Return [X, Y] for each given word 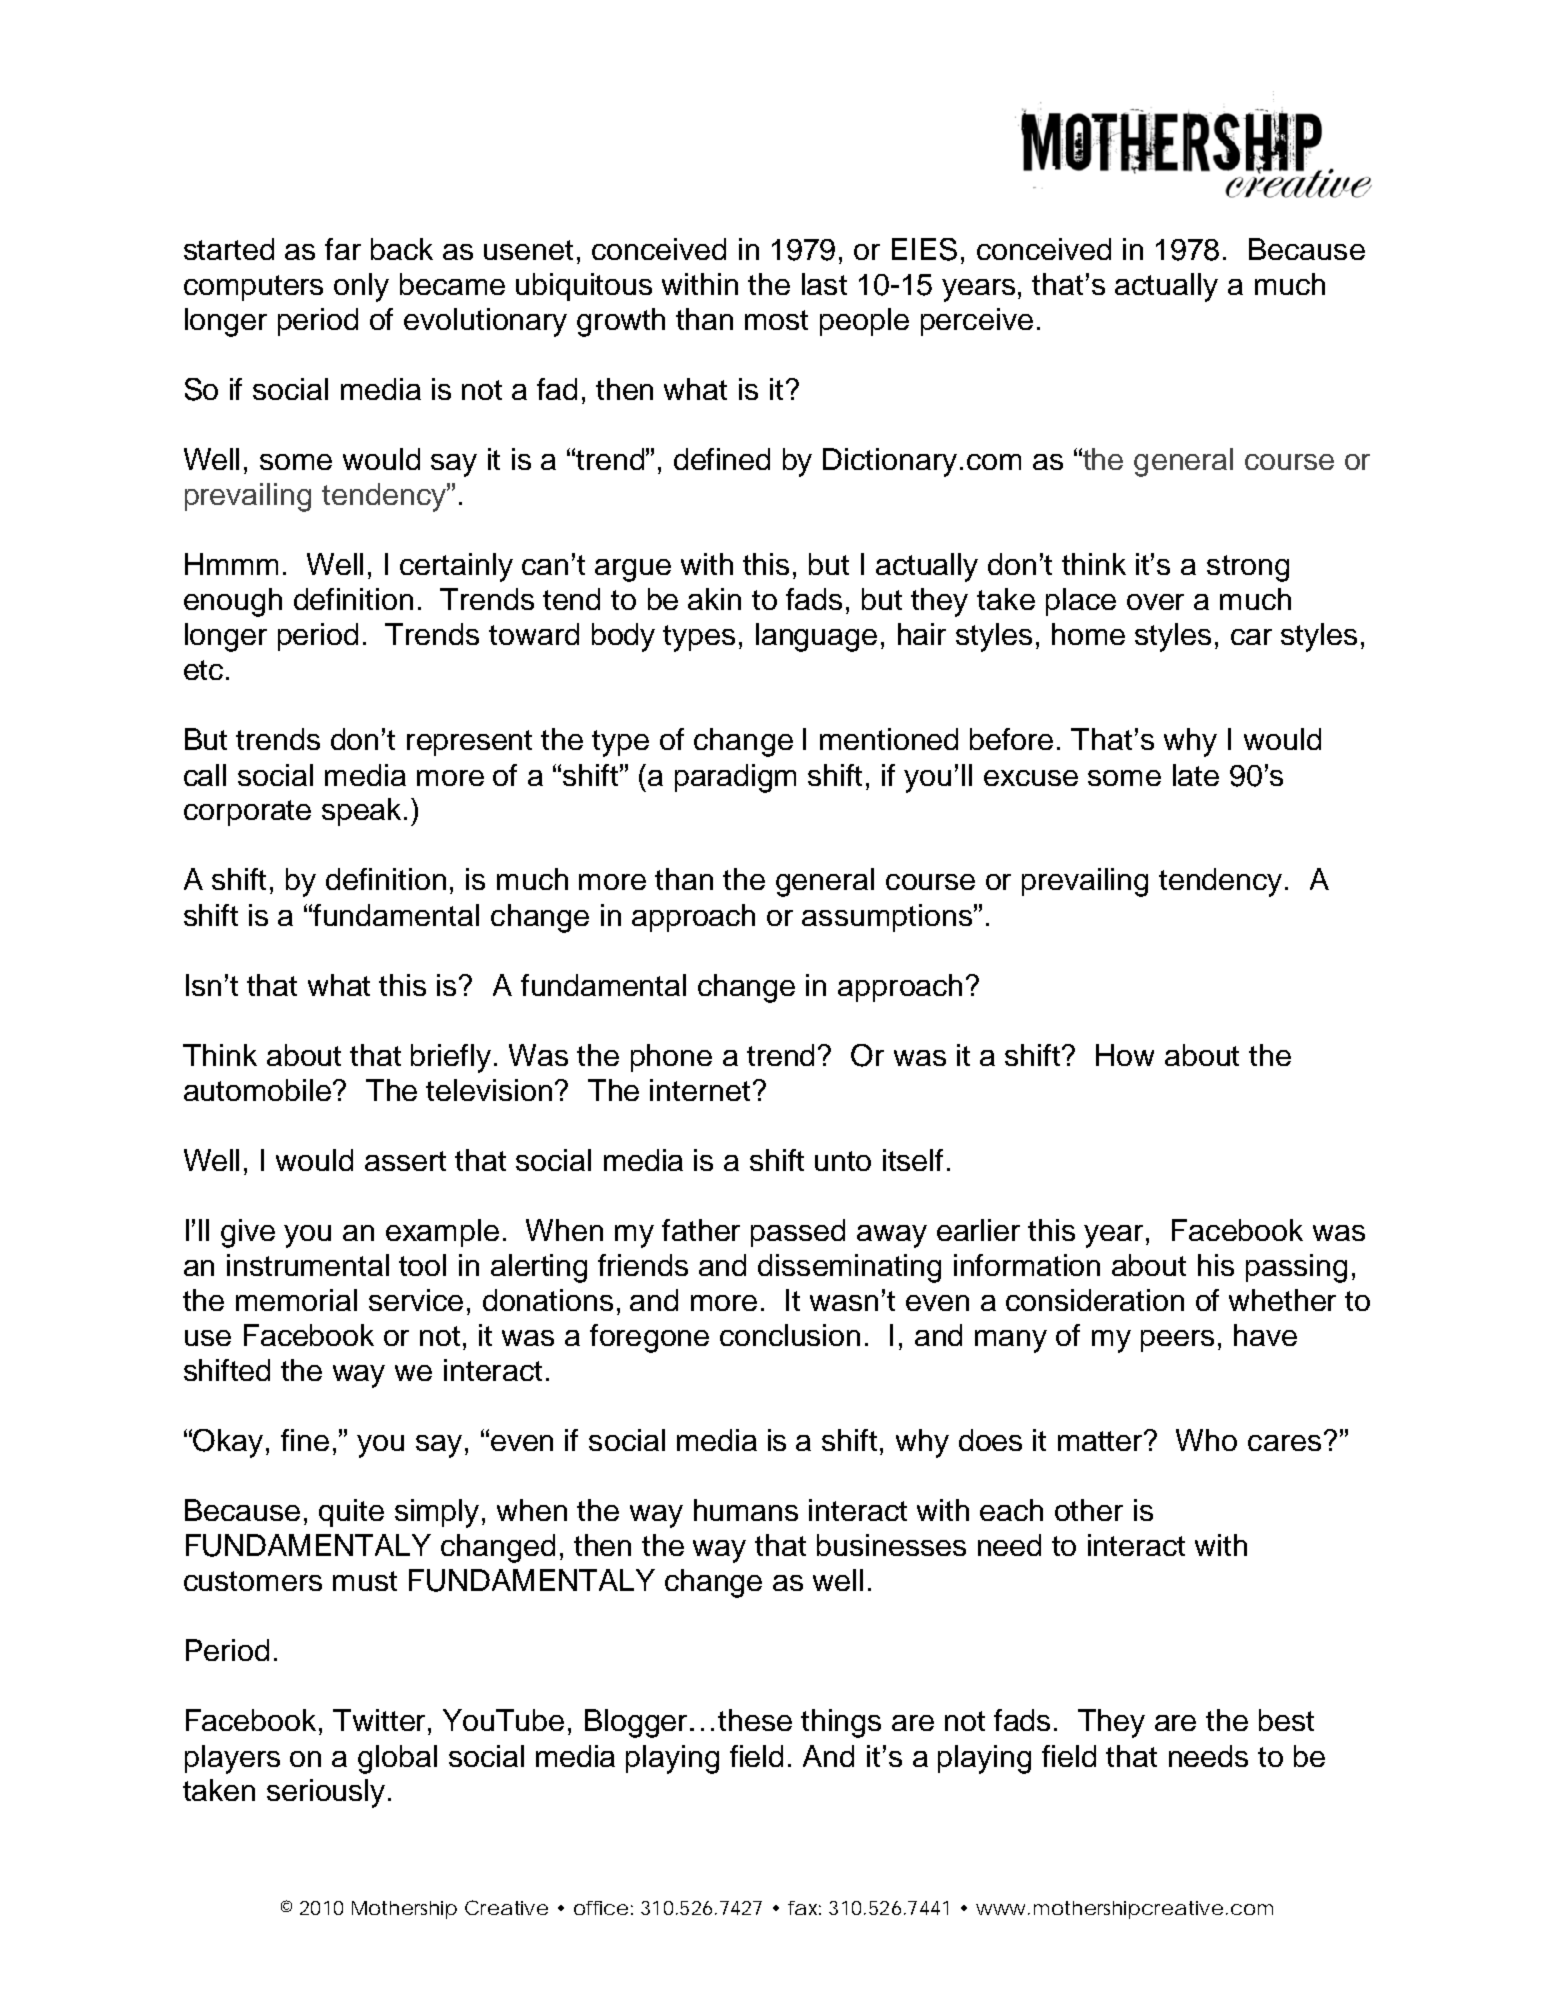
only [361, 287]
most [776, 320]
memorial [296, 1300]
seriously [328, 1793]
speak [361, 812]
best [1286, 1720]
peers [1177, 1341]
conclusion [790, 1335]
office [601, 1908]
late [1196, 775]
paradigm [735, 778]
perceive [977, 322]
